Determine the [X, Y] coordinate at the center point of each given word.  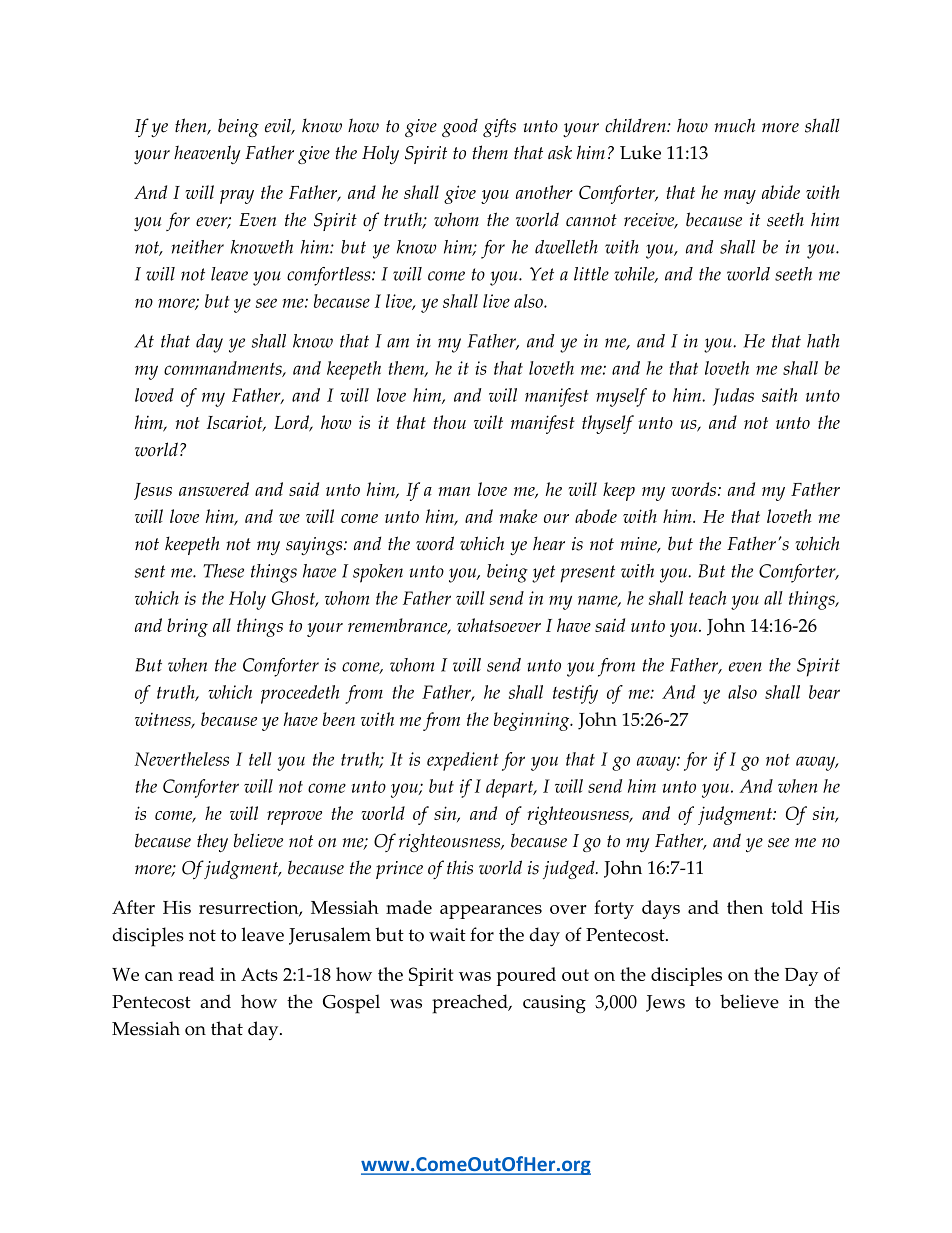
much [735, 125]
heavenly [207, 154]
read [196, 974]
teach [707, 598]
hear [549, 543]
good [460, 128]
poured [526, 976]
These [223, 571]
